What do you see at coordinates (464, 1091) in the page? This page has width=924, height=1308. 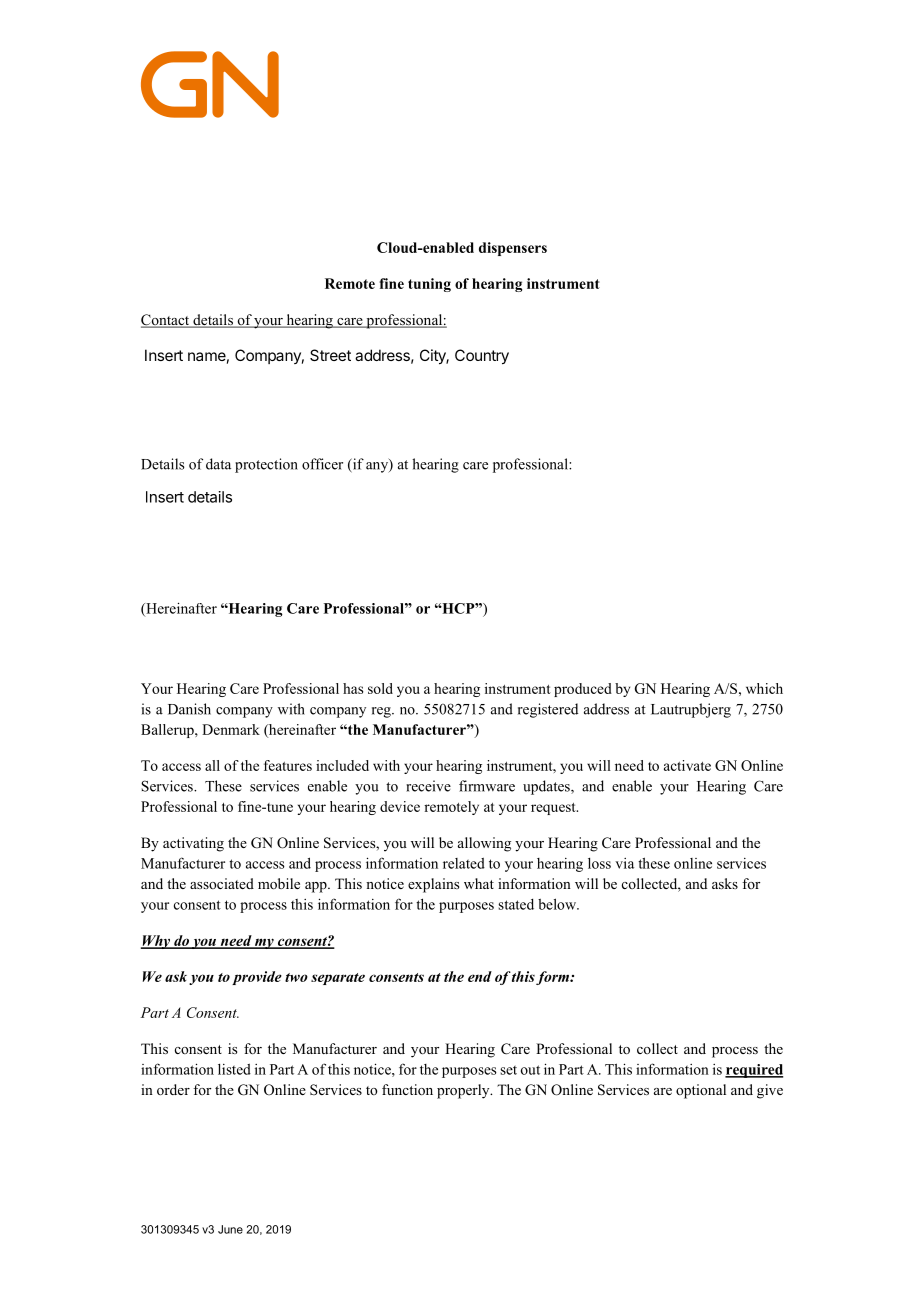 I see `properly` at bounding box center [464, 1091].
